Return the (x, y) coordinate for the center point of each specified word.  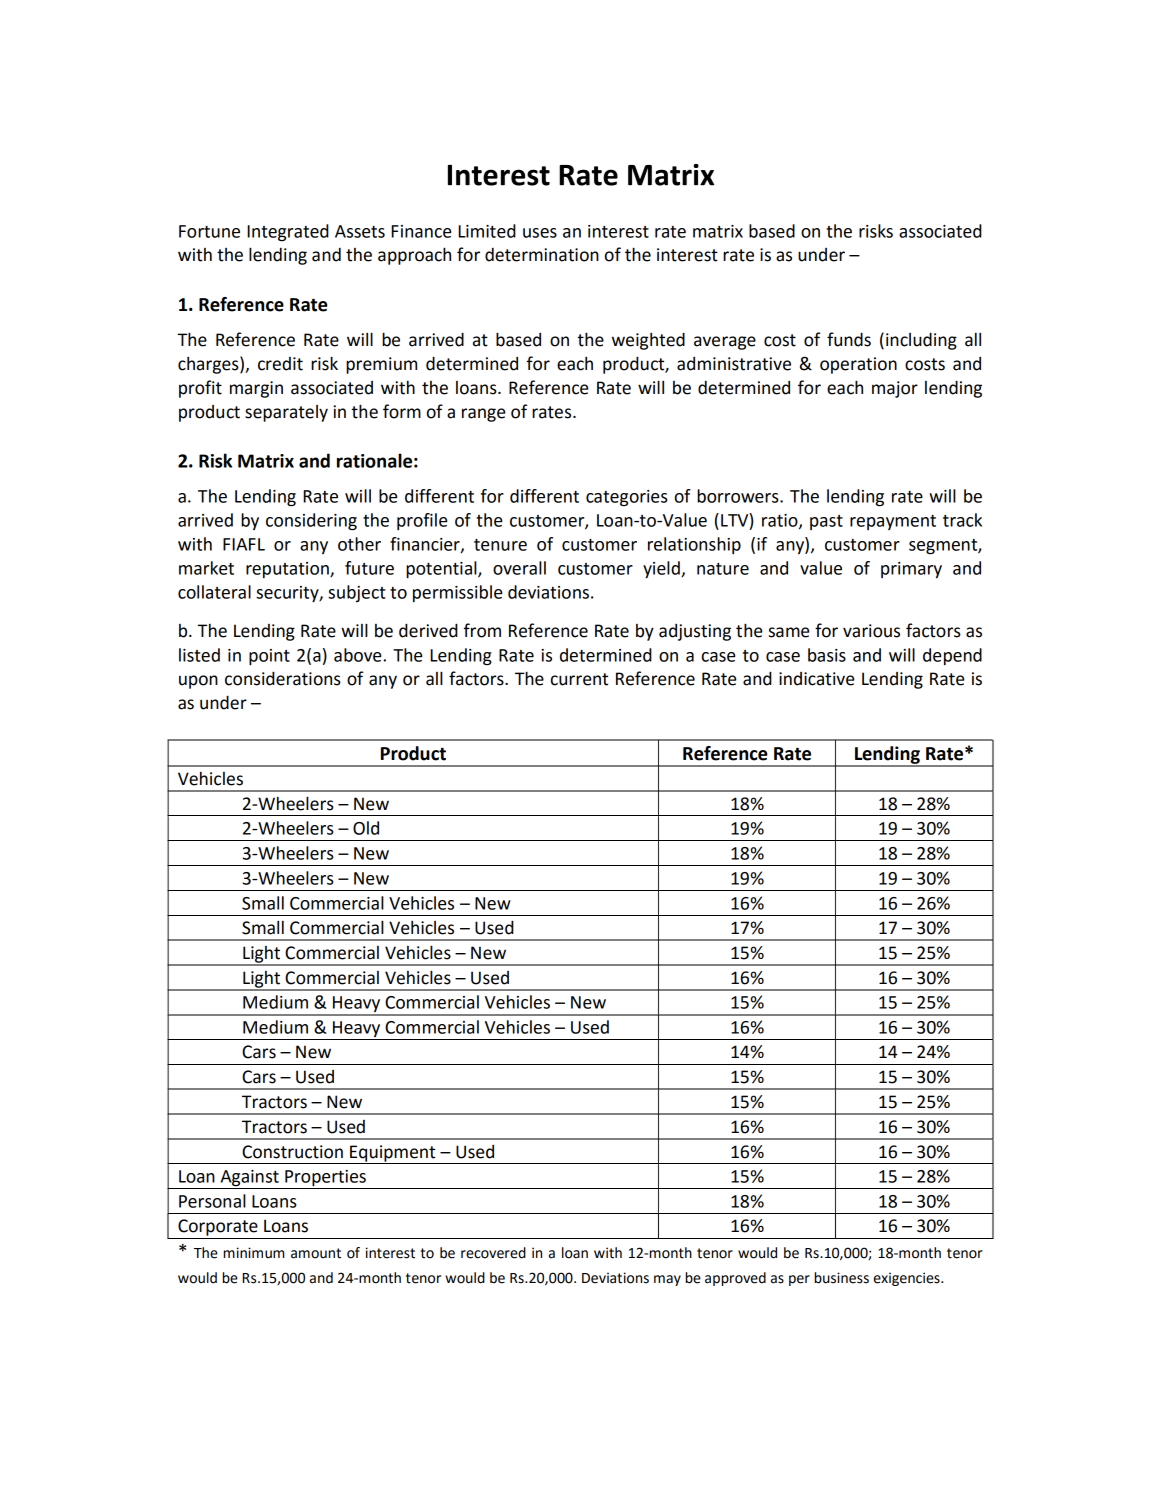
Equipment (393, 1154)
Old (366, 828)
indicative (816, 679)
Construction (292, 1152)
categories (627, 498)
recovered (493, 1253)
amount (316, 1253)
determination (542, 255)
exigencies (908, 1279)
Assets (360, 231)
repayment (893, 522)
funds (849, 339)
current (579, 679)
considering (311, 522)
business (842, 1278)
